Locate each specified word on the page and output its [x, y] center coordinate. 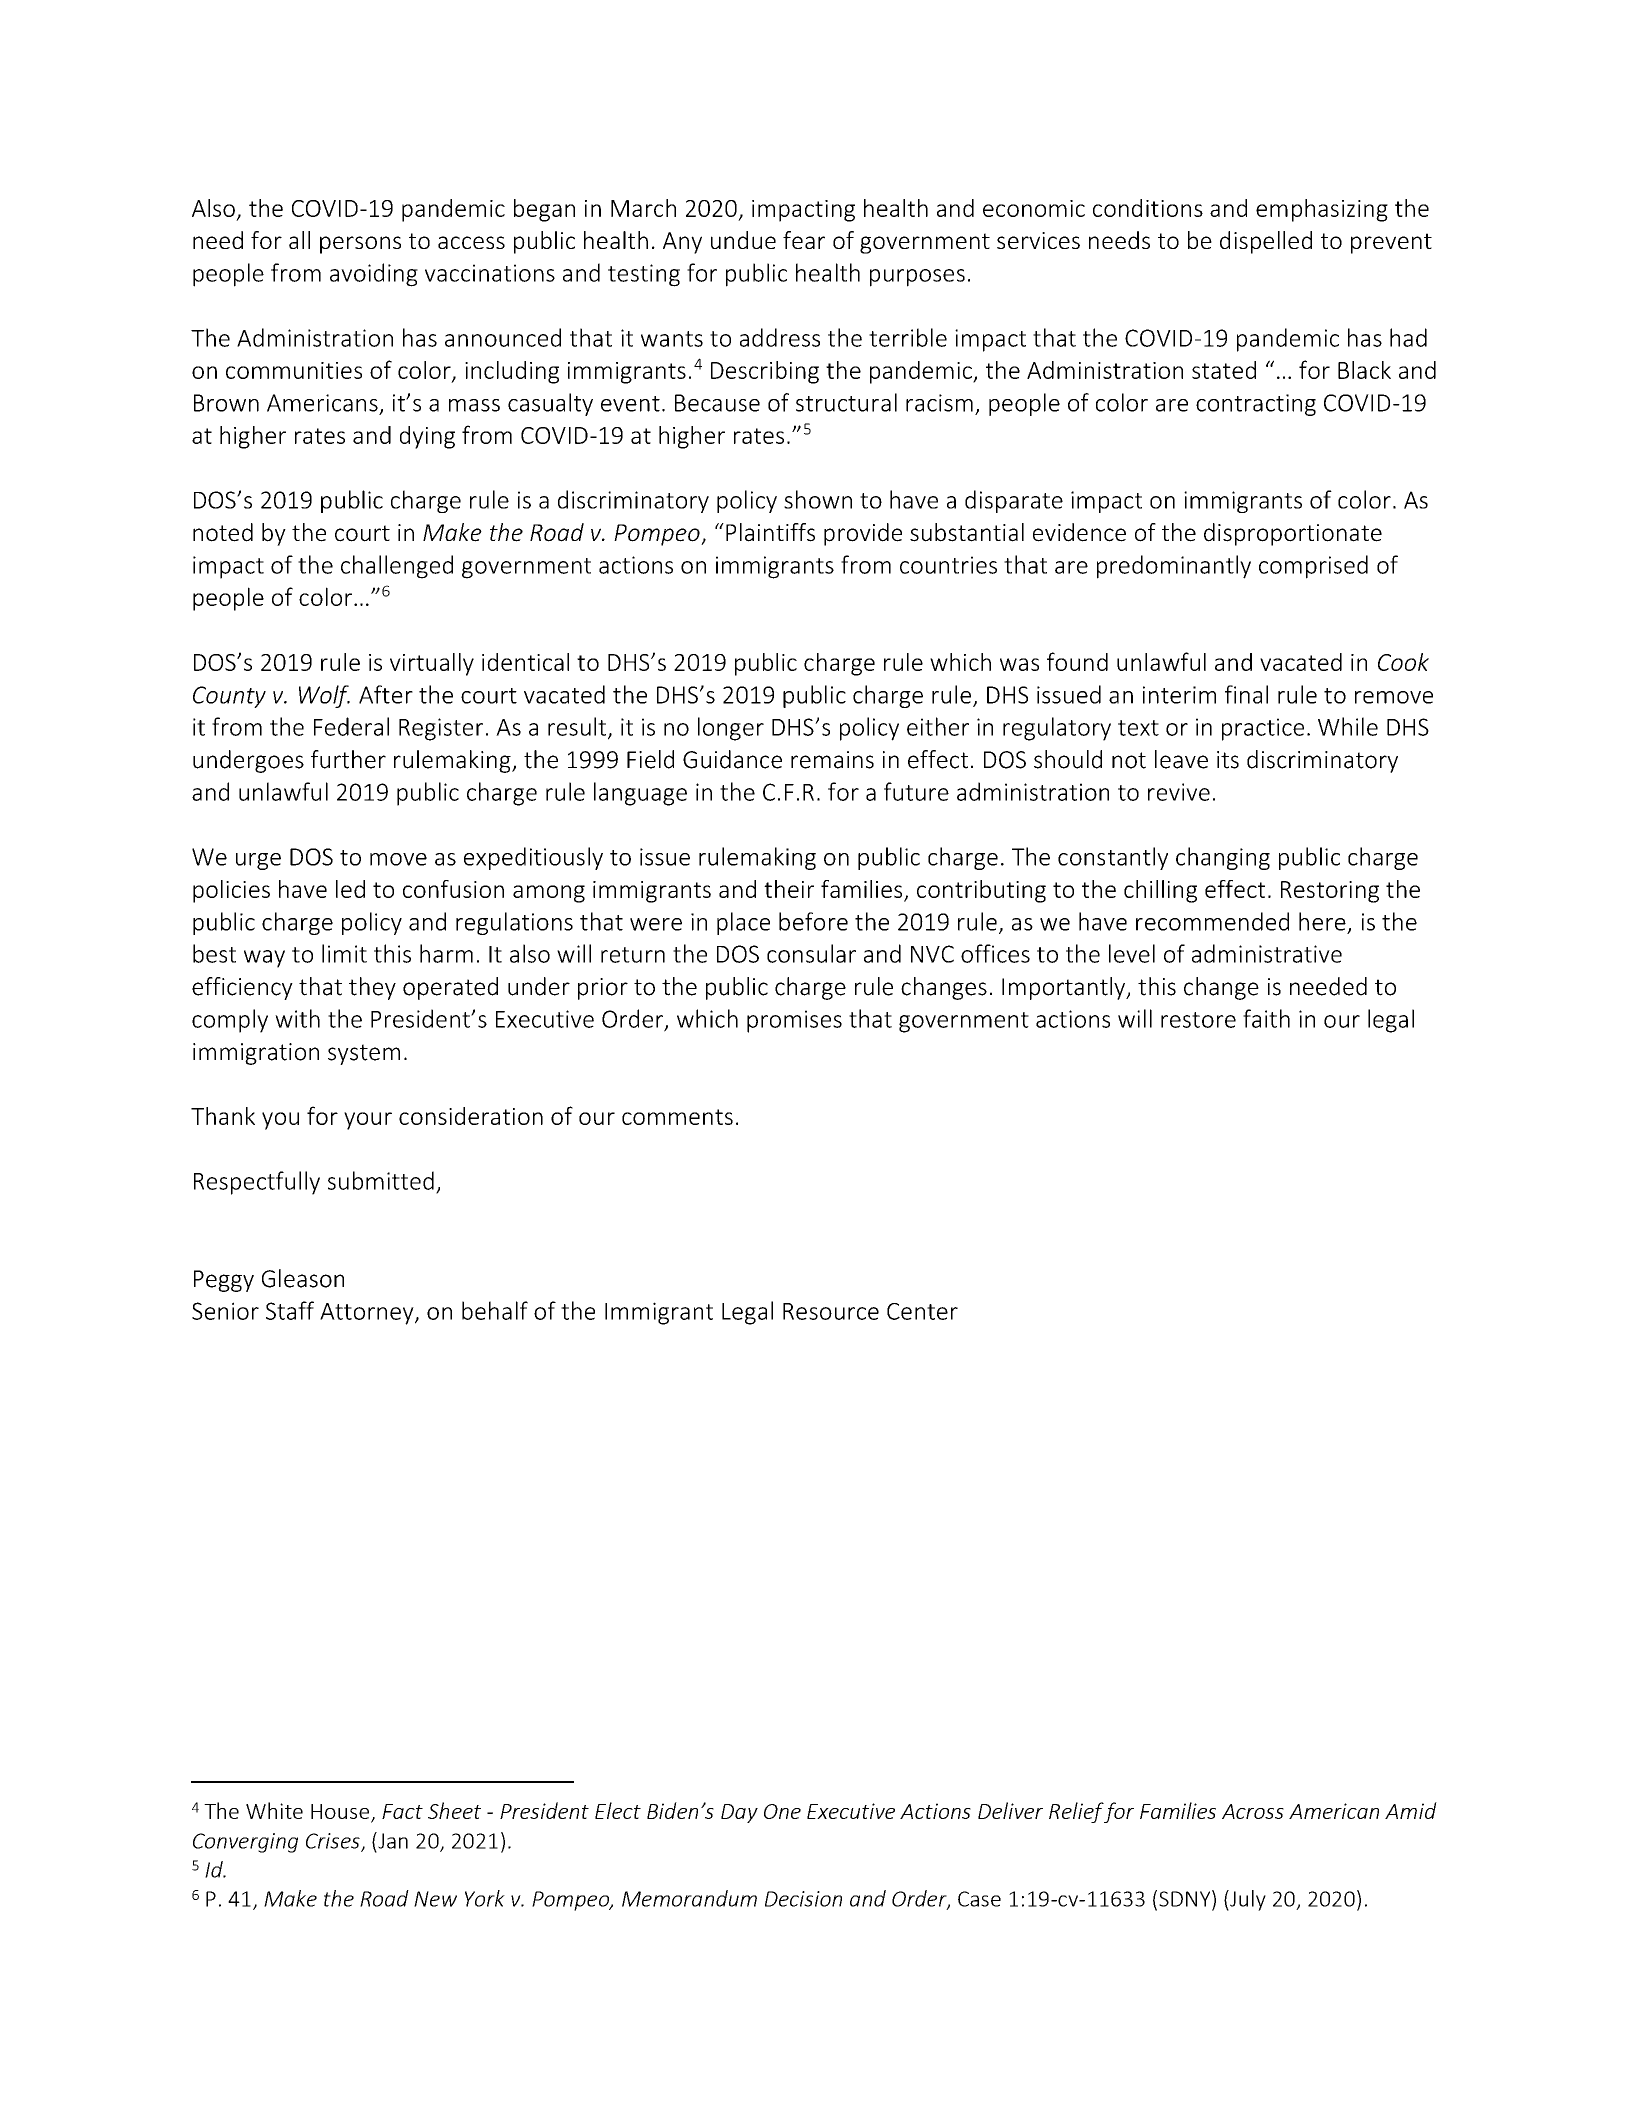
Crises [334, 1842]
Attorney [368, 1314]
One [782, 1811]
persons [360, 245]
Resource [831, 1311]
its [1228, 760]
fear [804, 240]
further [348, 759]
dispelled [1266, 242]
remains [832, 760]
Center [922, 1311]
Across [1253, 1811]
